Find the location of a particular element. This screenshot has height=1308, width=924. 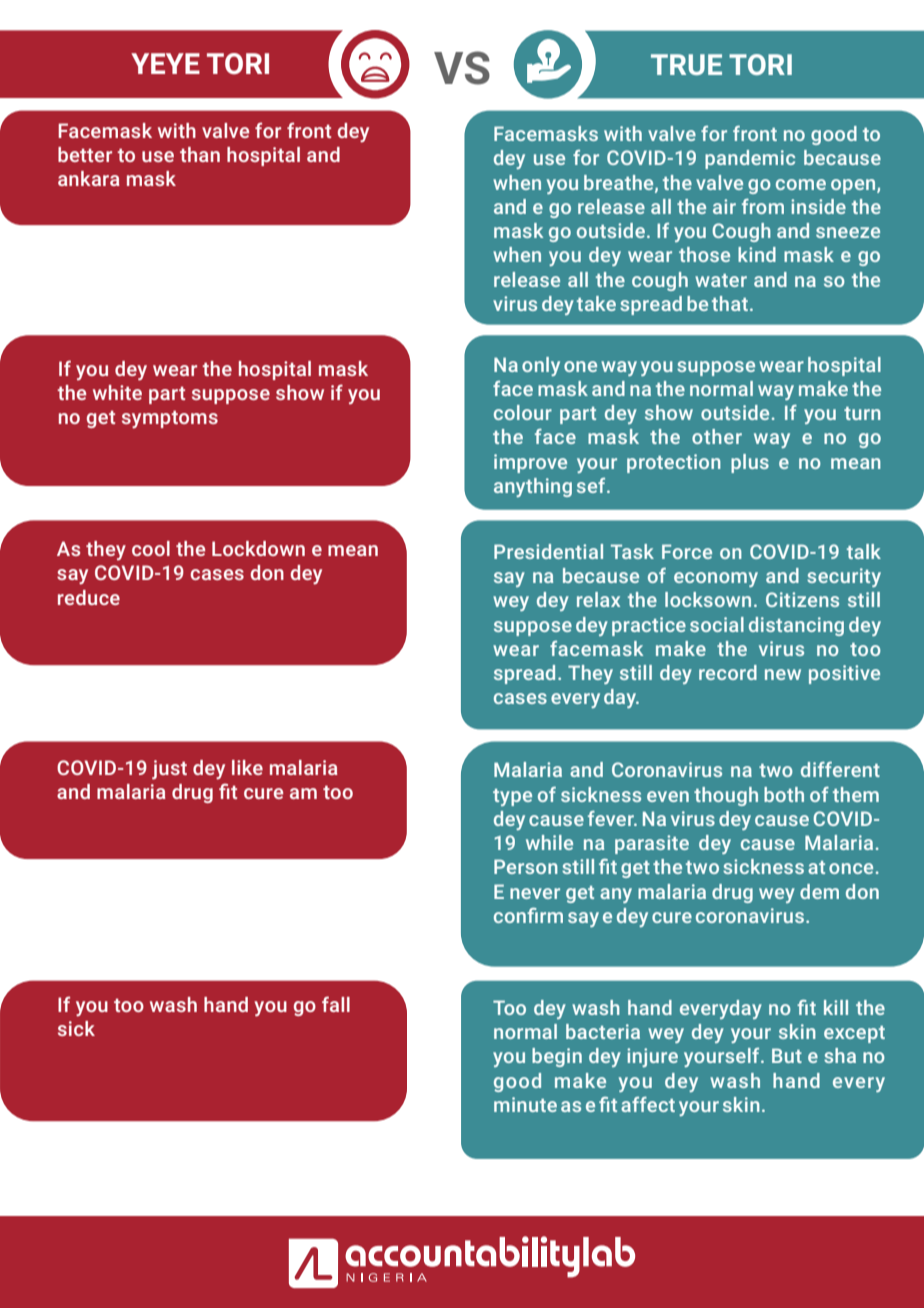

minute is located at coordinates (525, 1104).
